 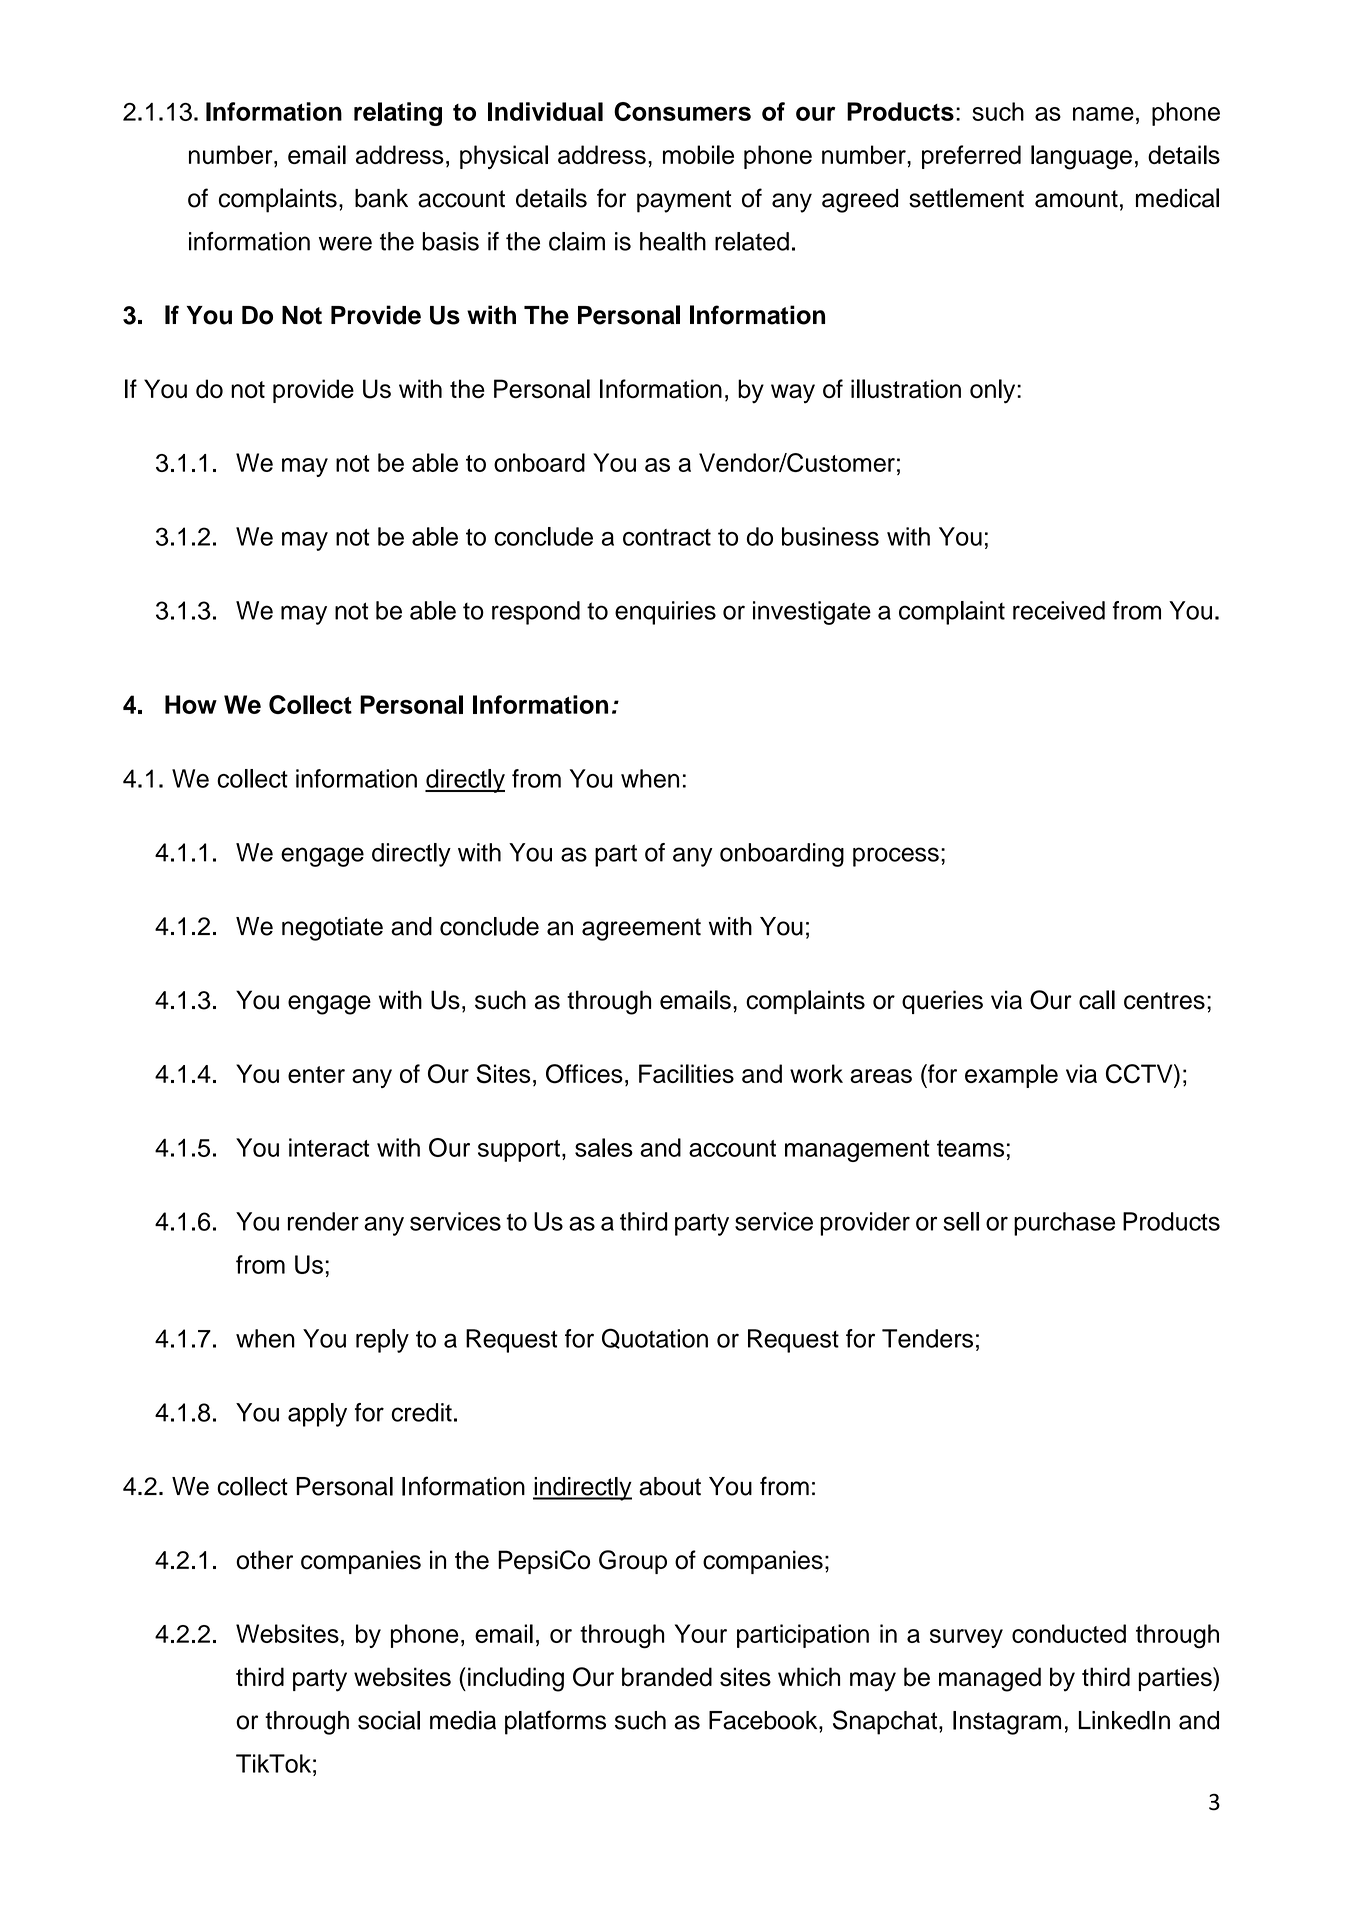 What do you see at coordinates (698, 154) in the page?
I see `mobile` at bounding box center [698, 154].
